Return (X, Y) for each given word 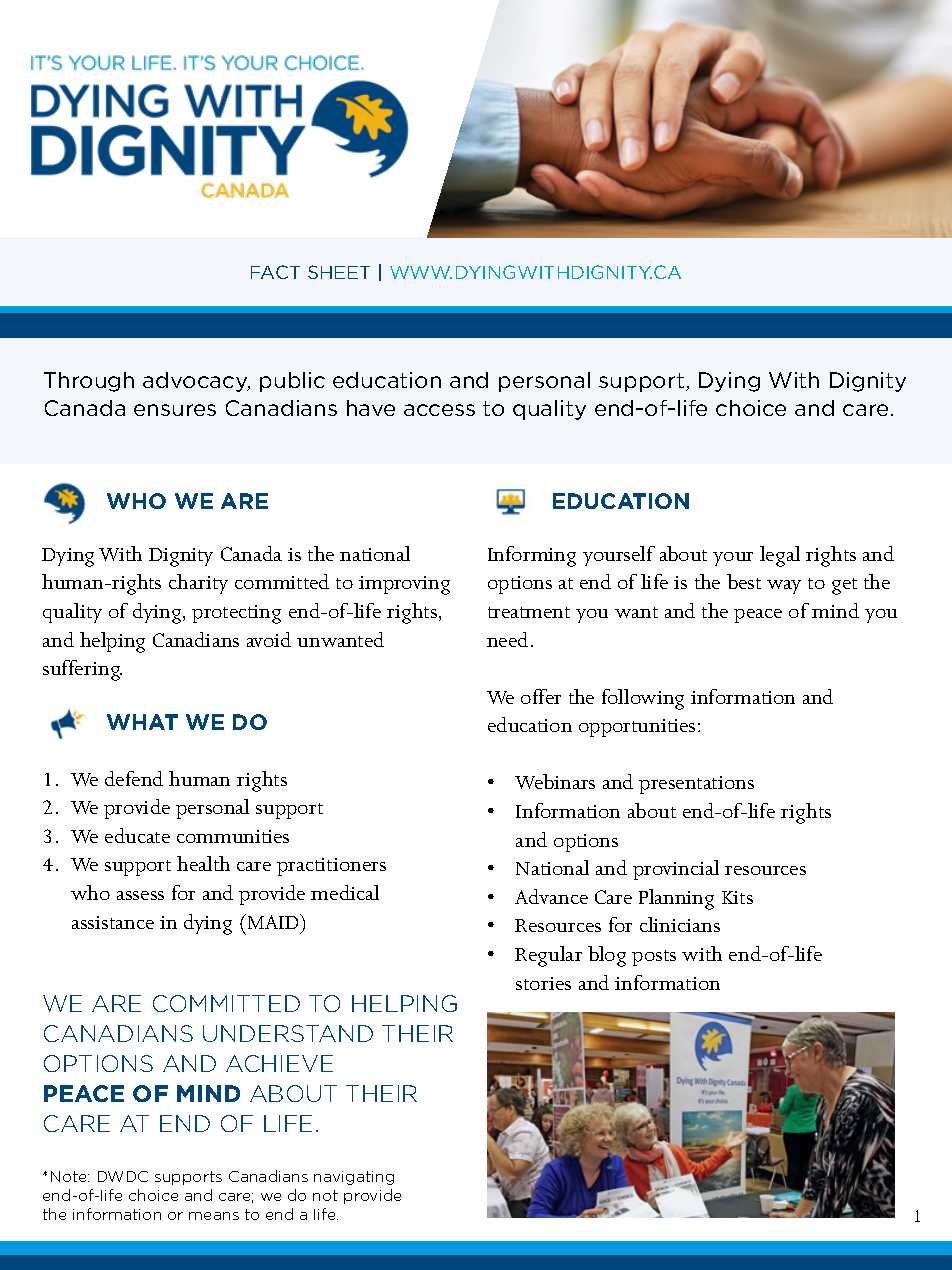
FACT (275, 272)
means (214, 1216)
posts (654, 958)
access (439, 410)
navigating (354, 1178)
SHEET (339, 272)
